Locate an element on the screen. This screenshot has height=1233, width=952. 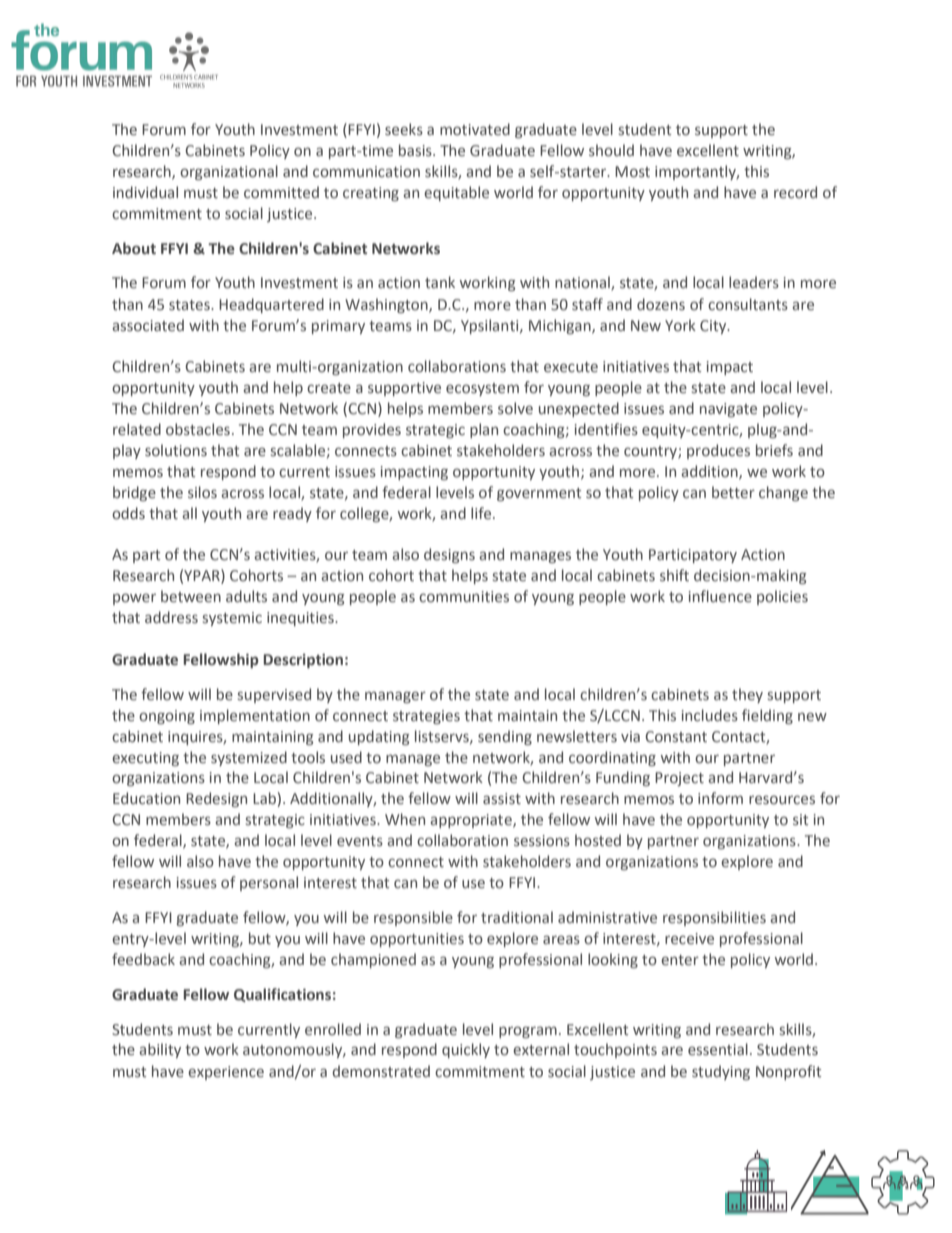
plan is located at coordinates (484, 430).
